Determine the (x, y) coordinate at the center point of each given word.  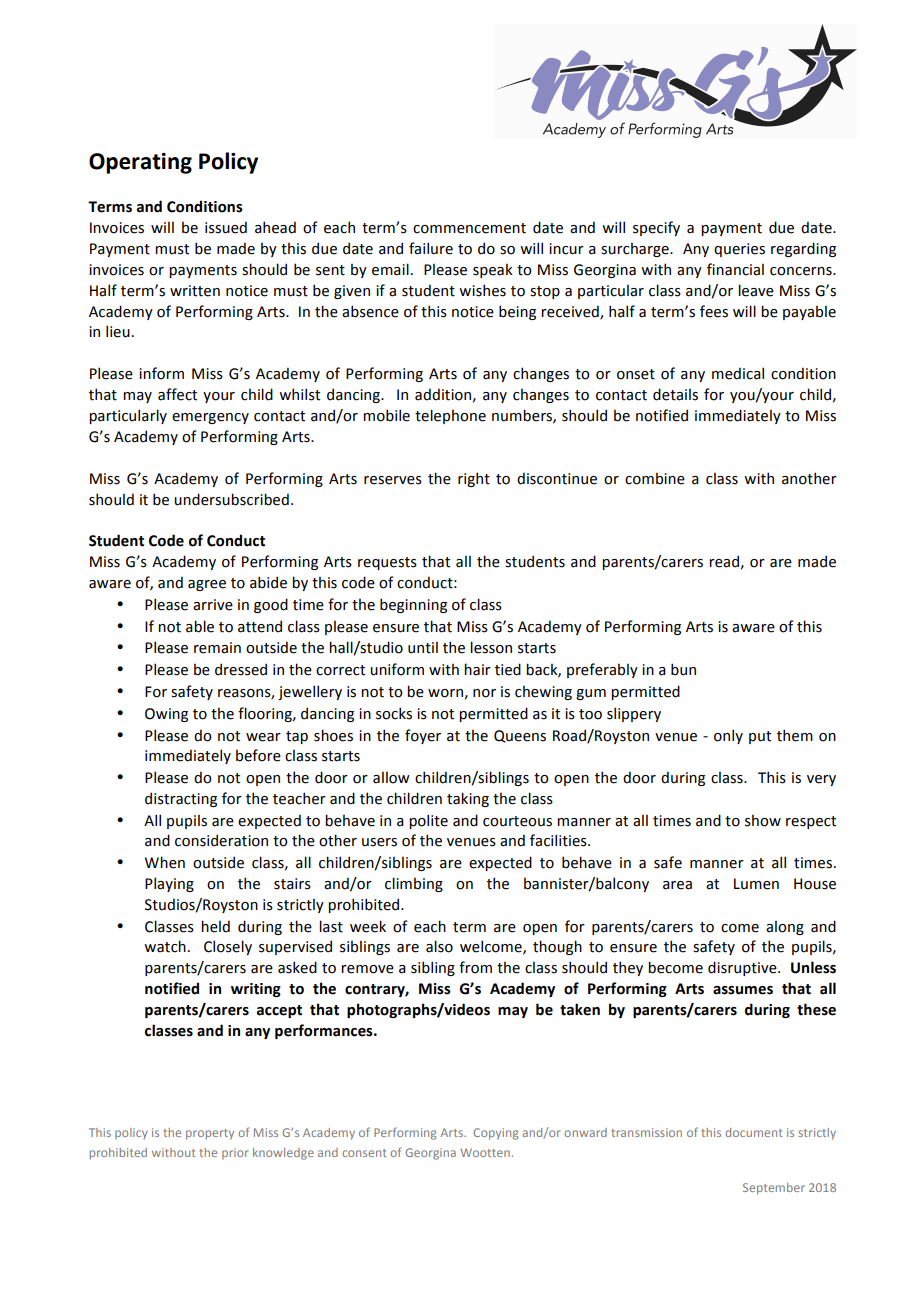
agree (207, 585)
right (474, 479)
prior (235, 1153)
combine (655, 478)
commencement (469, 228)
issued (226, 227)
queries (739, 250)
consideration (221, 840)
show (763, 820)
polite (428, 821)
